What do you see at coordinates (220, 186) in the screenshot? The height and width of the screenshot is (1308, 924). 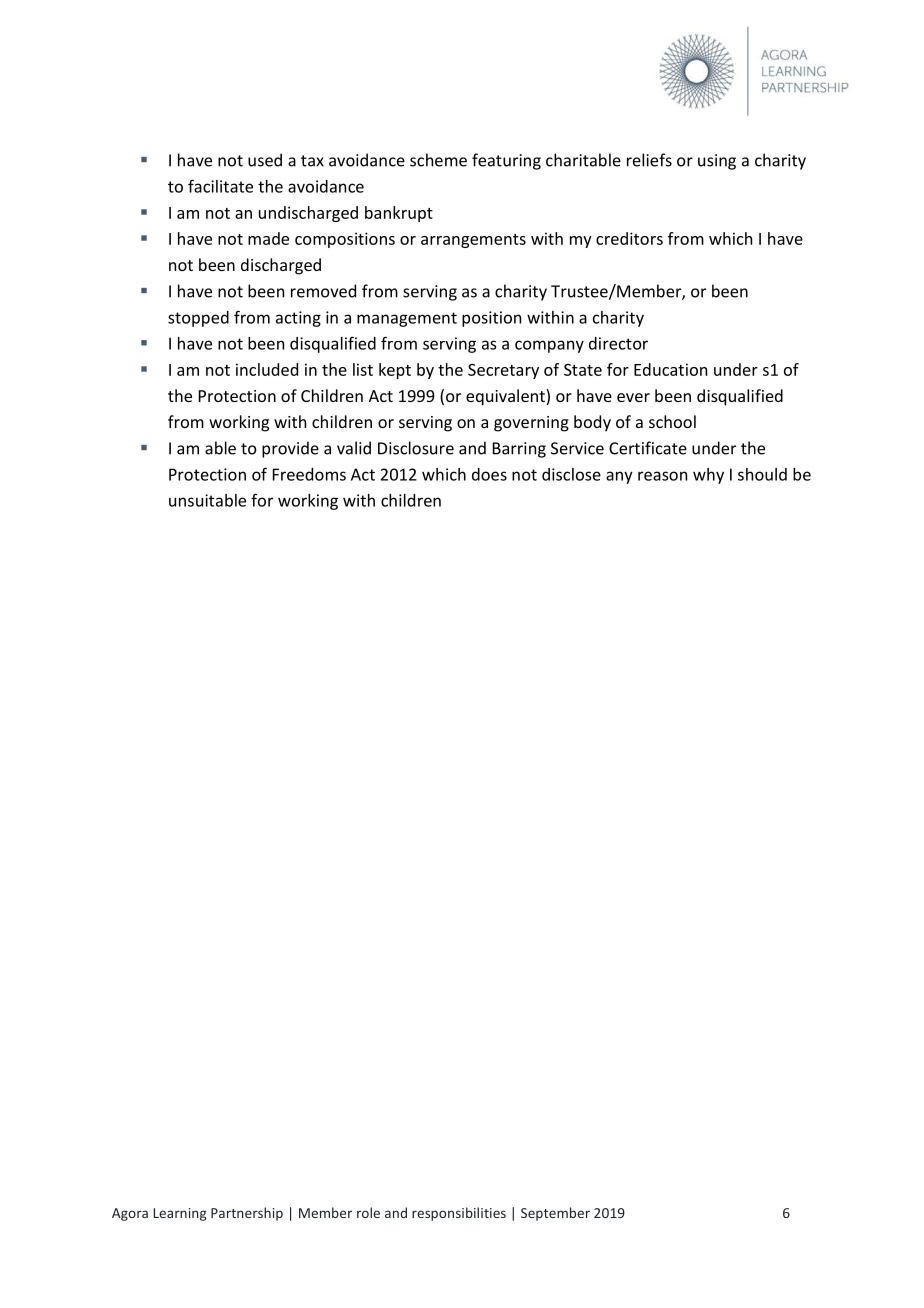 I see `facilitate` at bounding box center [220, 186].
